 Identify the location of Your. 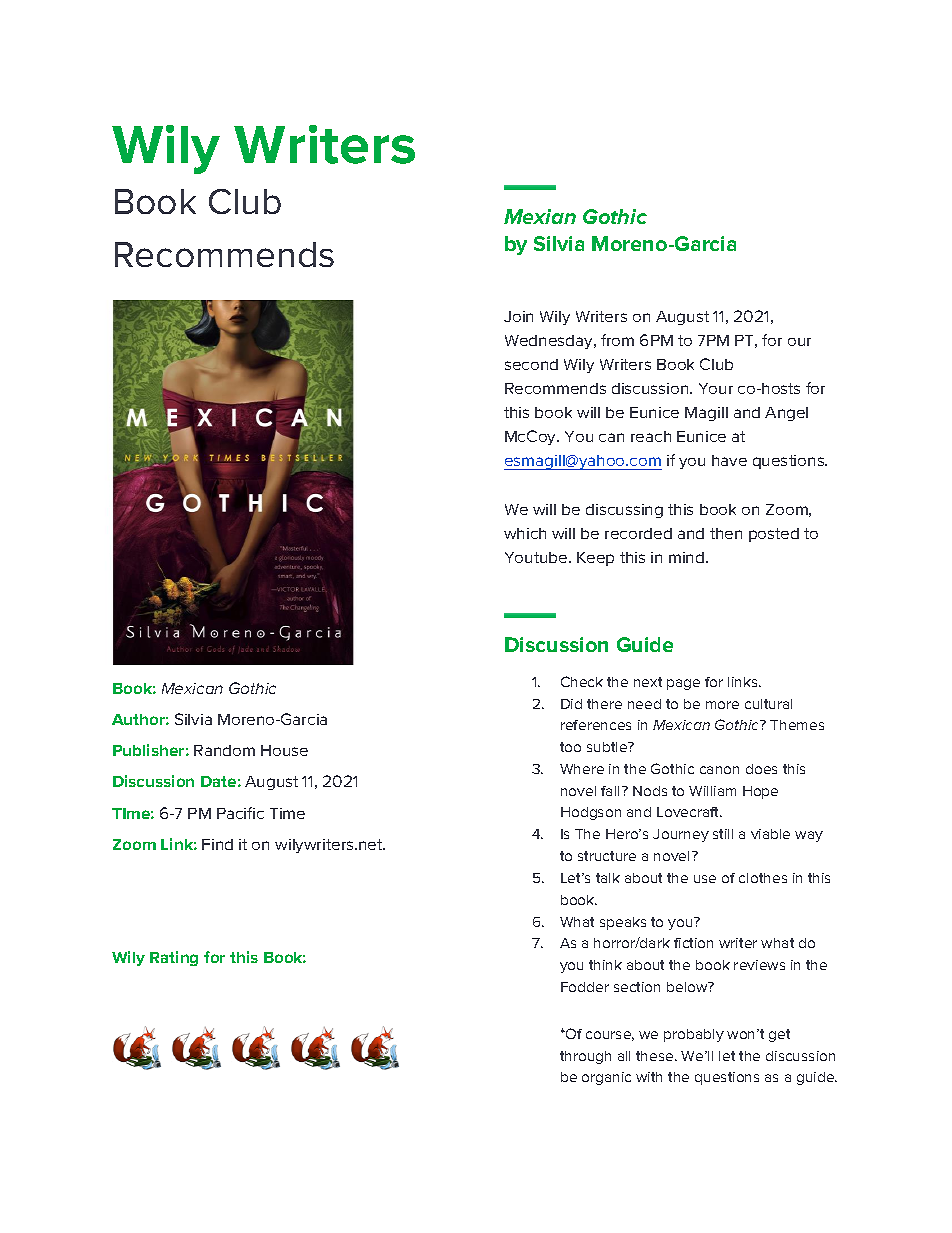
(716, 388).
